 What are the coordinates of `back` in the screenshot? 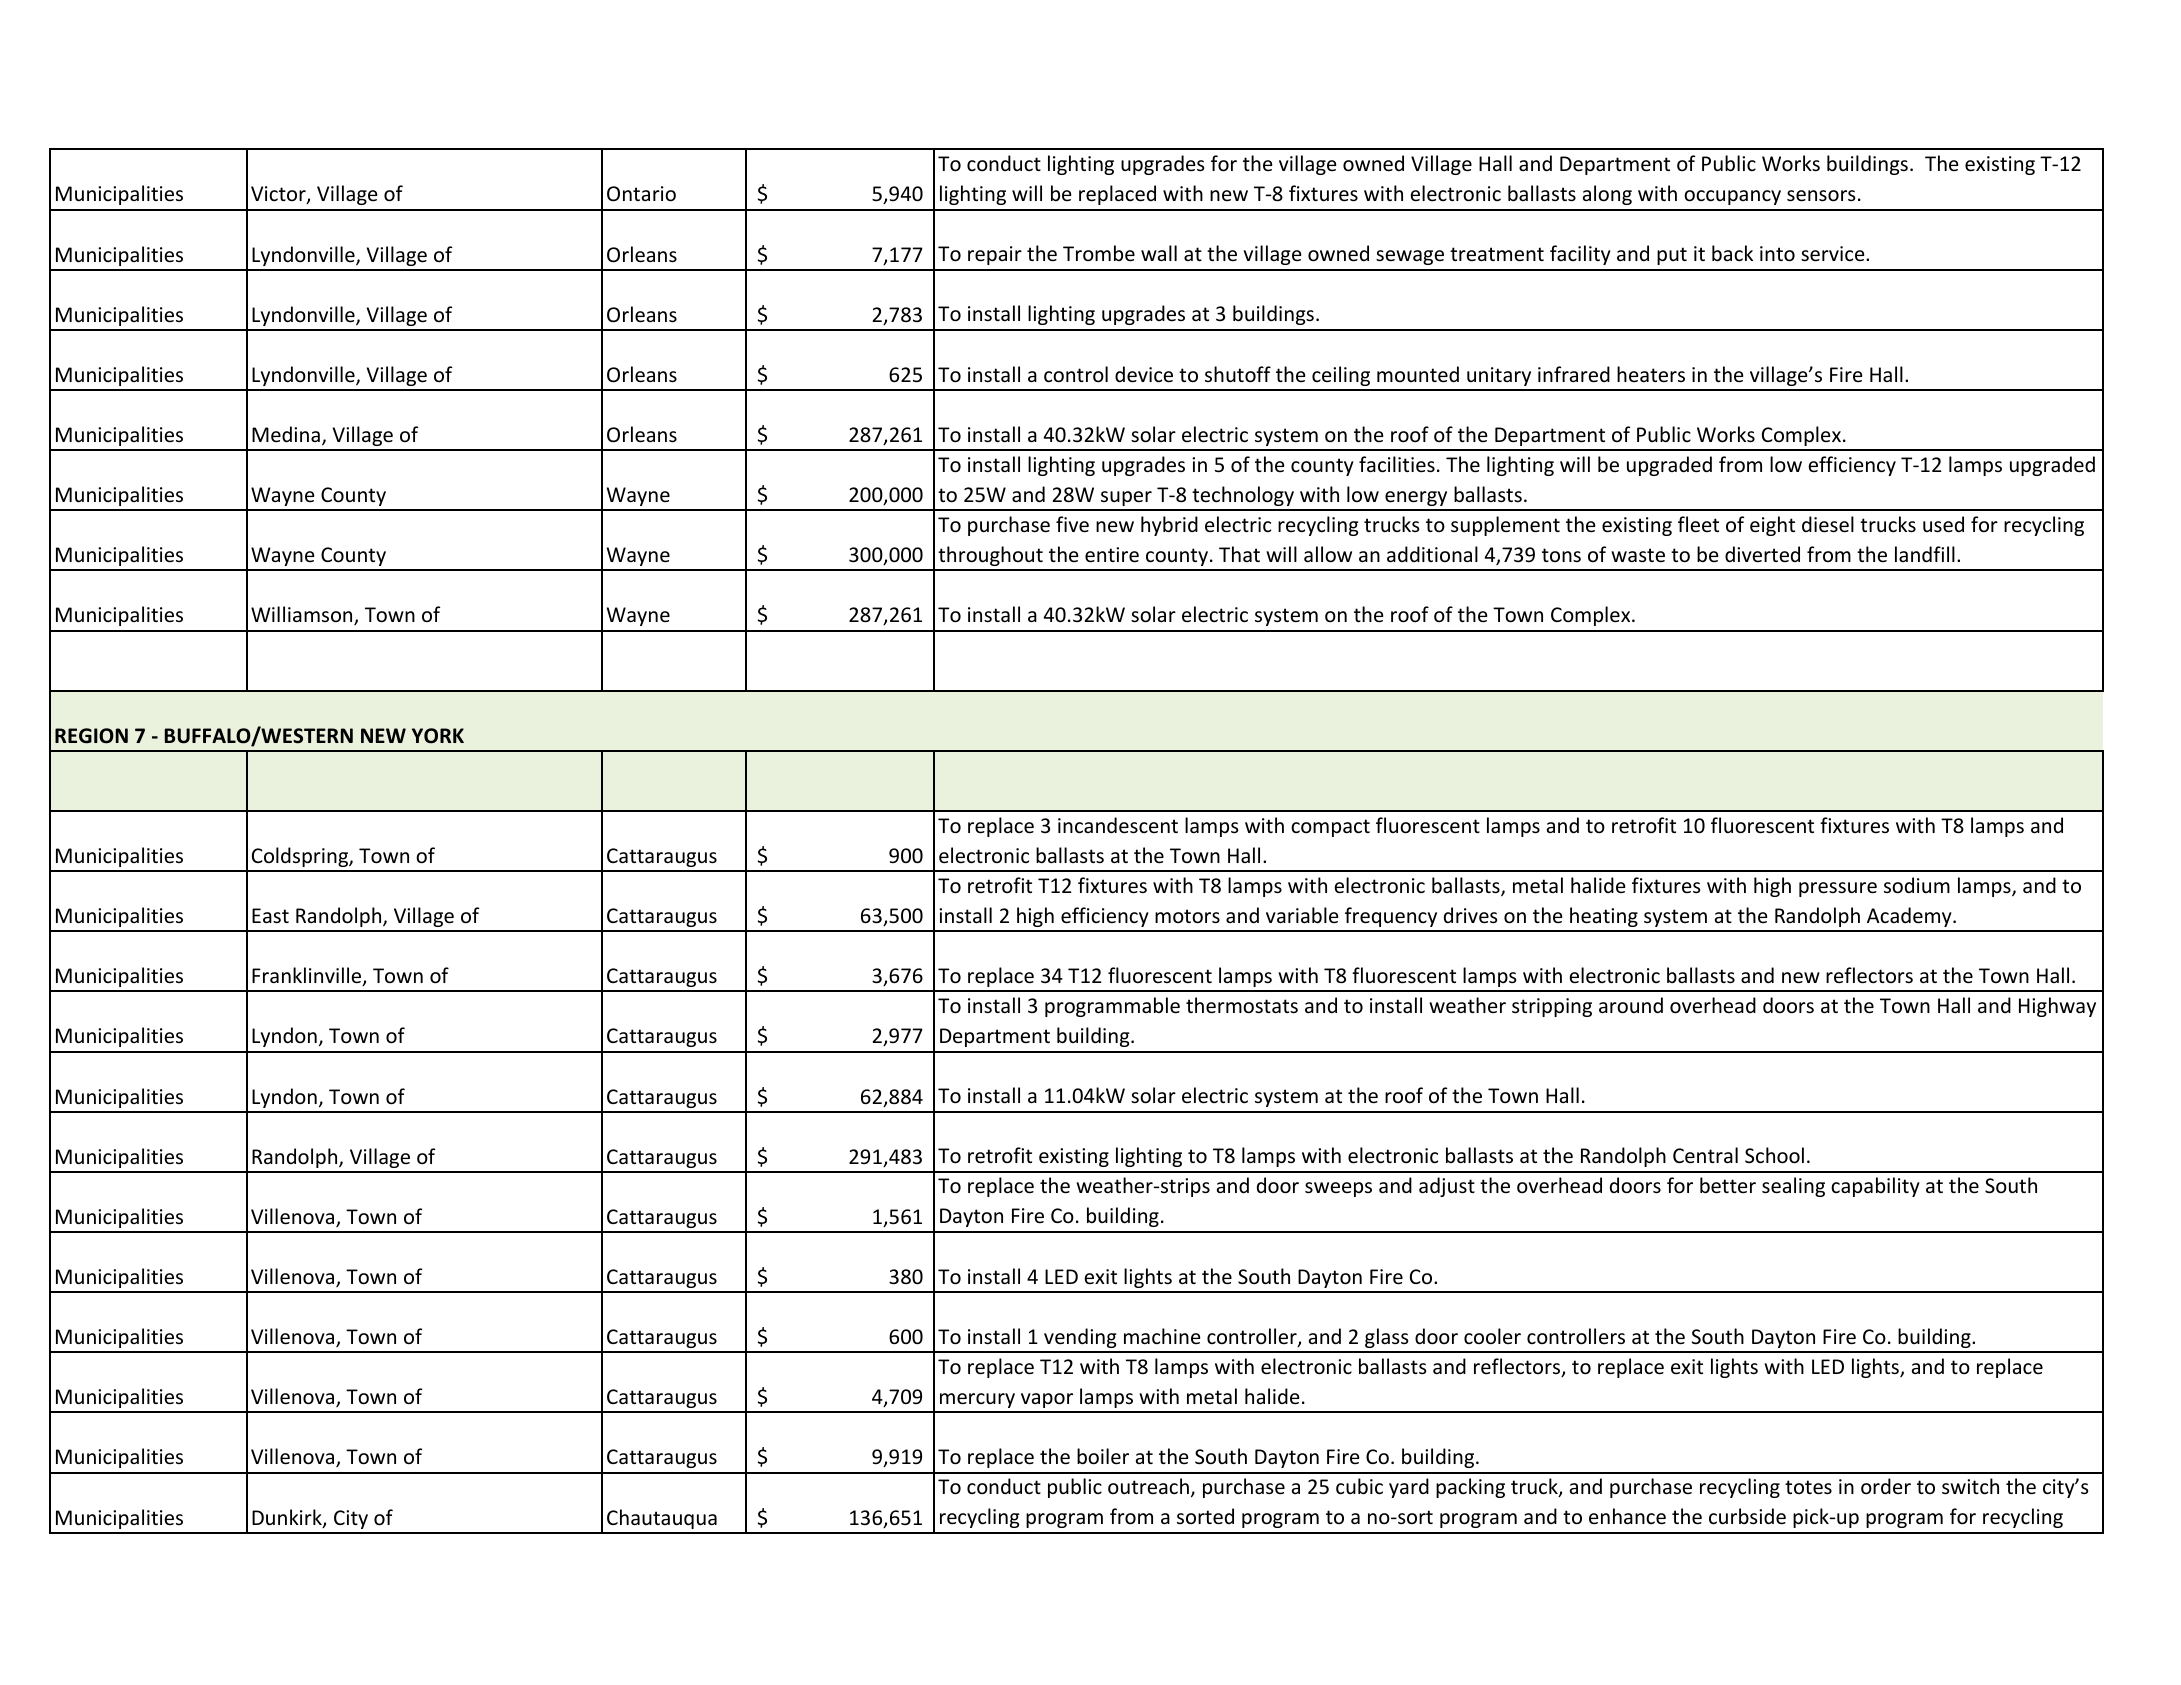 It's located at (1732, 253).
